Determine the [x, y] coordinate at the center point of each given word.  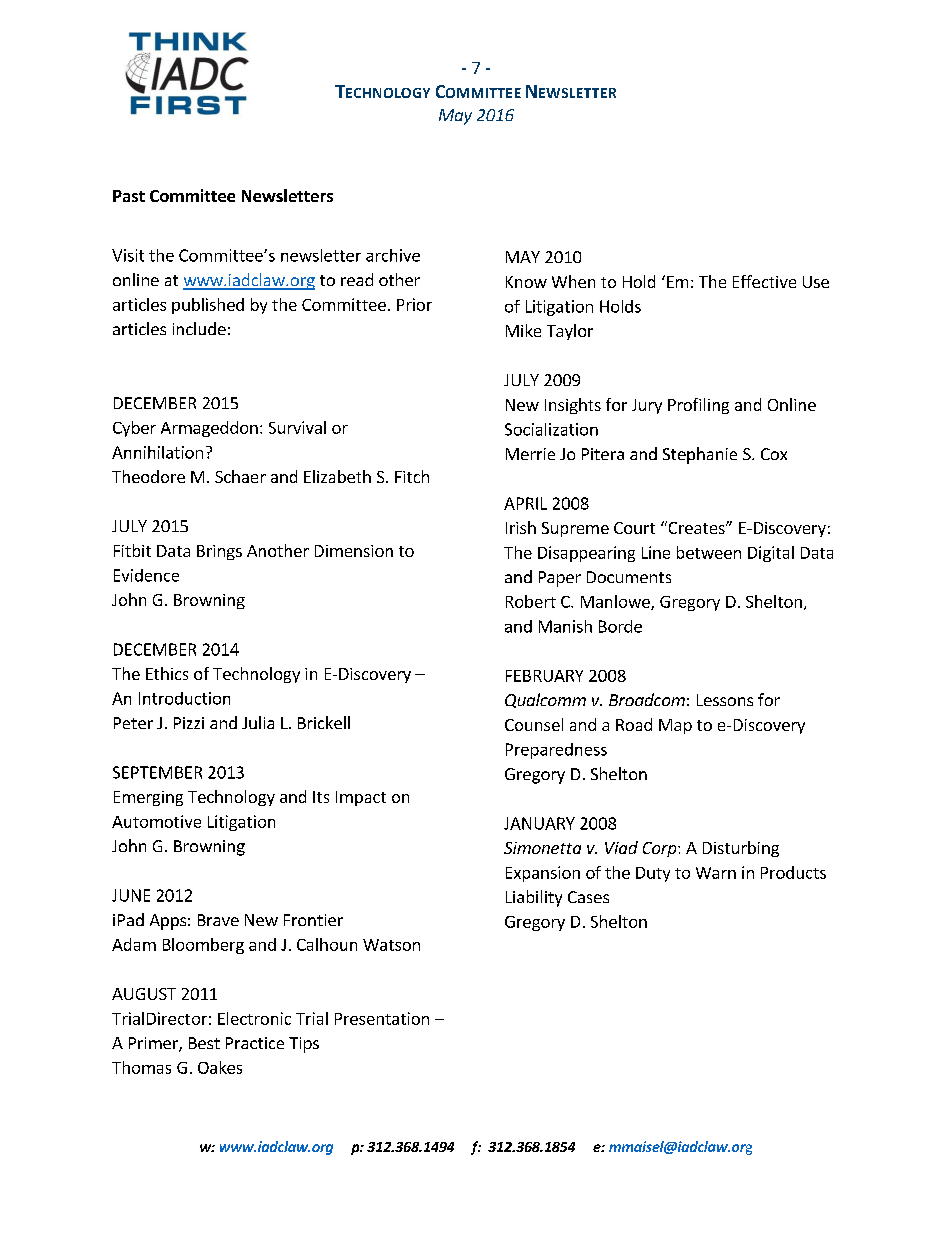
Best [204, 1043]
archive [393, 255]
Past [129, 196]
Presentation [382, 1018]
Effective [764, 281]
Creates [696, 527]
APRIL [525, 503]
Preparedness [556, 751]
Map [675, 726]
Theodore [148, 476]
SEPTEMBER [157, 772]
